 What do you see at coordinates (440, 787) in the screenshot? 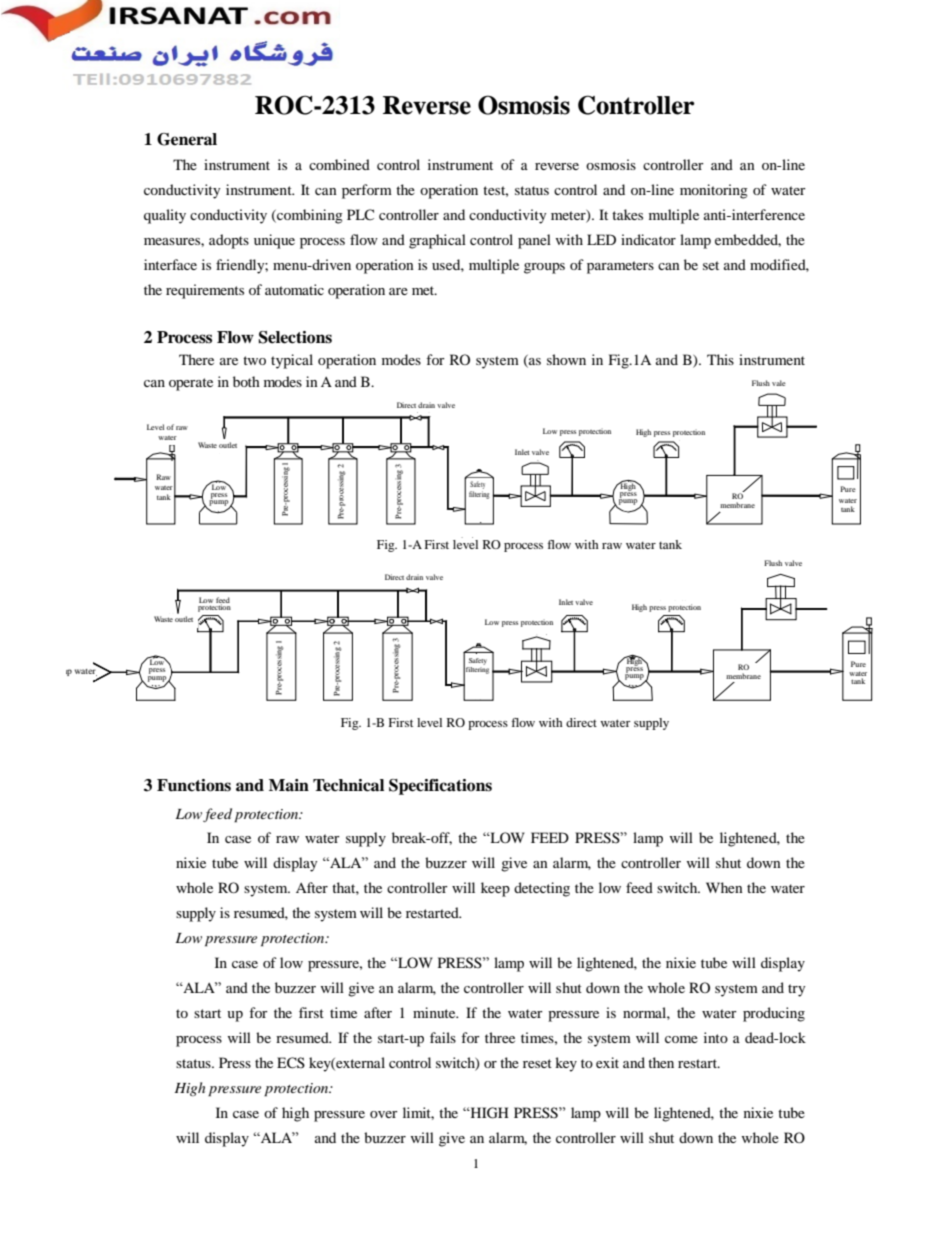
I see `Specifications` at bounding box center [440, 787].
